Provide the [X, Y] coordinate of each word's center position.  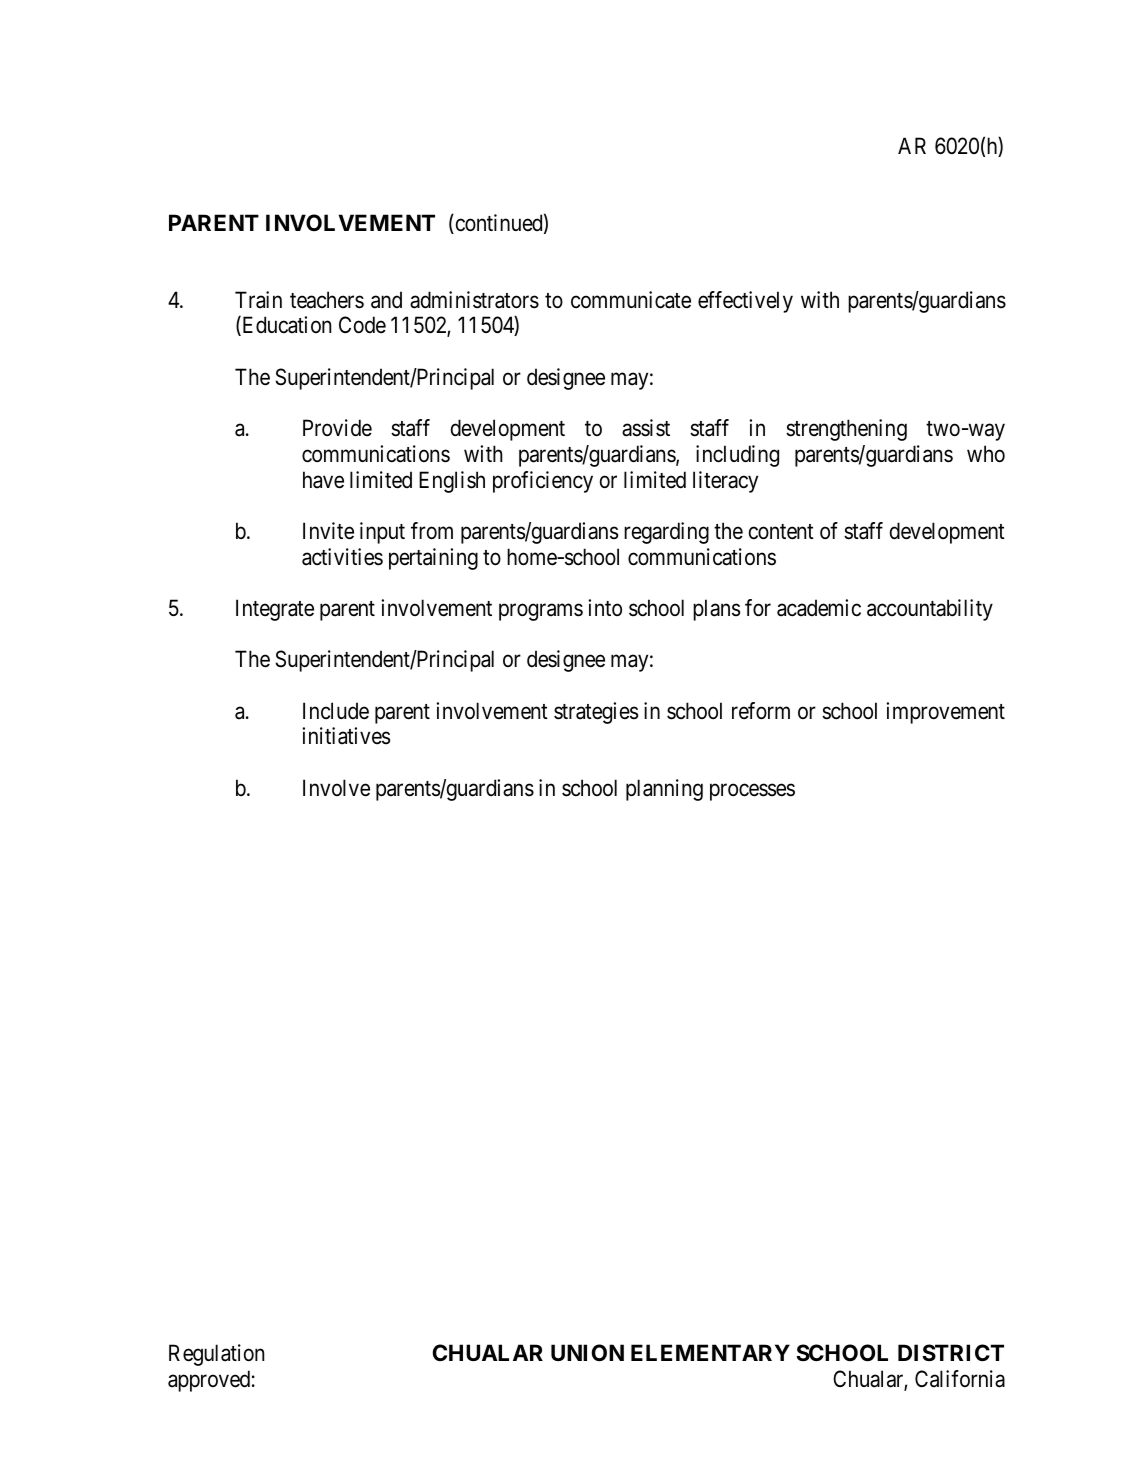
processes [752, 792]
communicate [631, 300]
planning [664, 790]
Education [285, 326]
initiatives [346, 736]
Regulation [216, 1355]
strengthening [846, 430]
